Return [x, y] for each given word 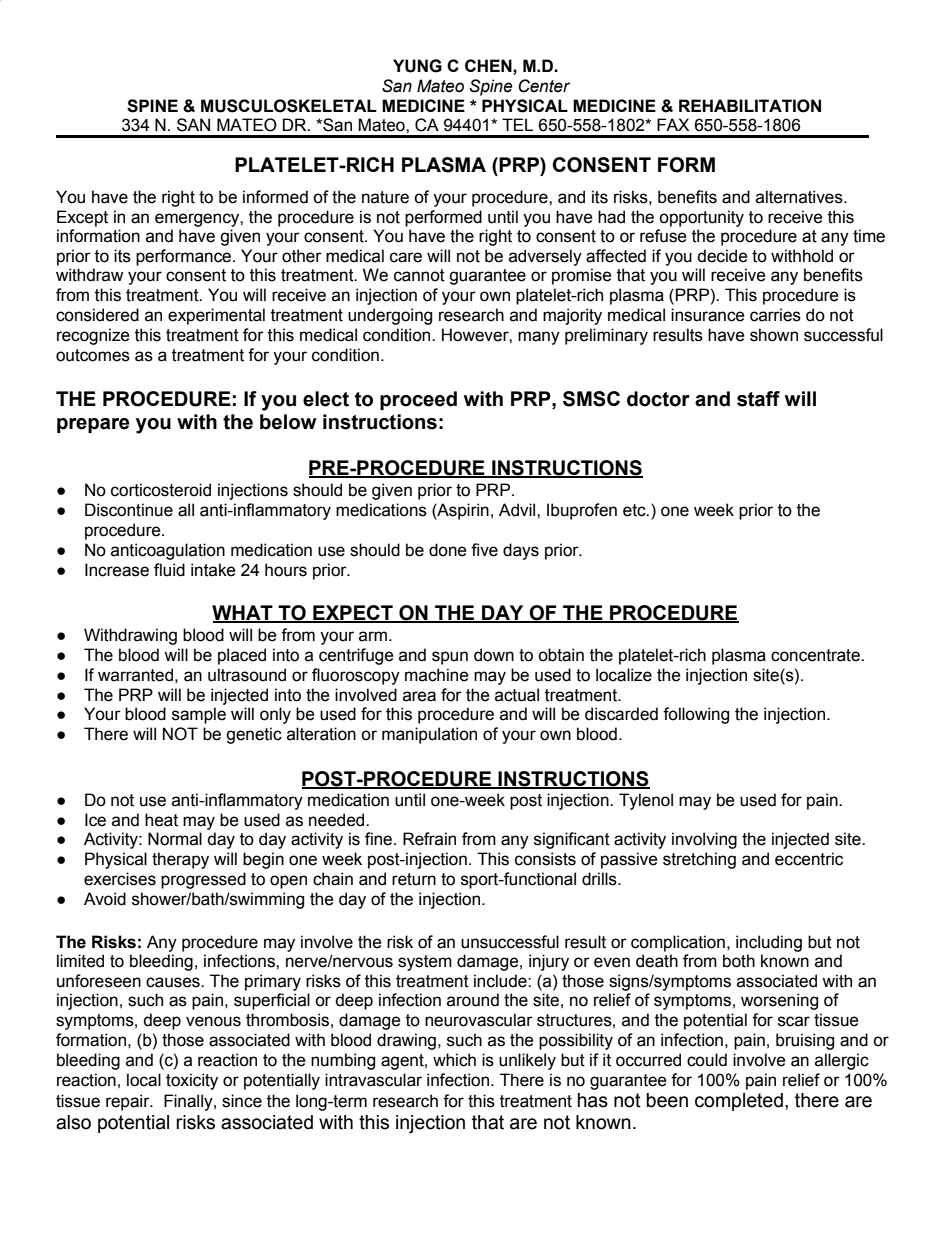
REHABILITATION [750, 106]
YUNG [417, 66]
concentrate [816, 655]
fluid [169, 570]
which [454, 1060]
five [484, 550]
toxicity [192, 1081]
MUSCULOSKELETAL [289, 106]
